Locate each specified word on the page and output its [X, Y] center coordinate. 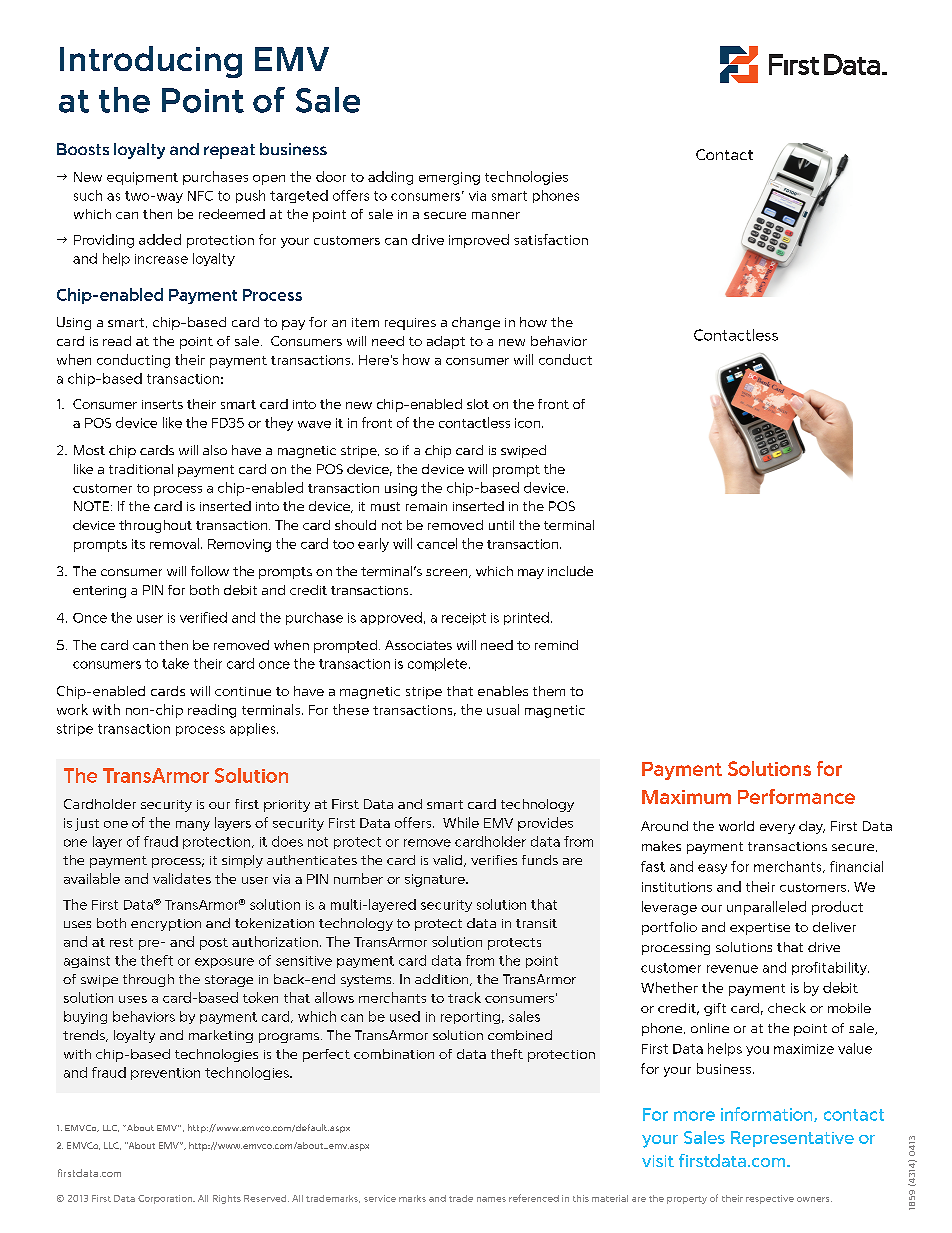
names [491, 1199]
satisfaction [551, 239]
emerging [449, 178]
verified [203, 617]
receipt [464, 619]
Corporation [166, 1199]
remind [556, 645]
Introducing [151, 62]
